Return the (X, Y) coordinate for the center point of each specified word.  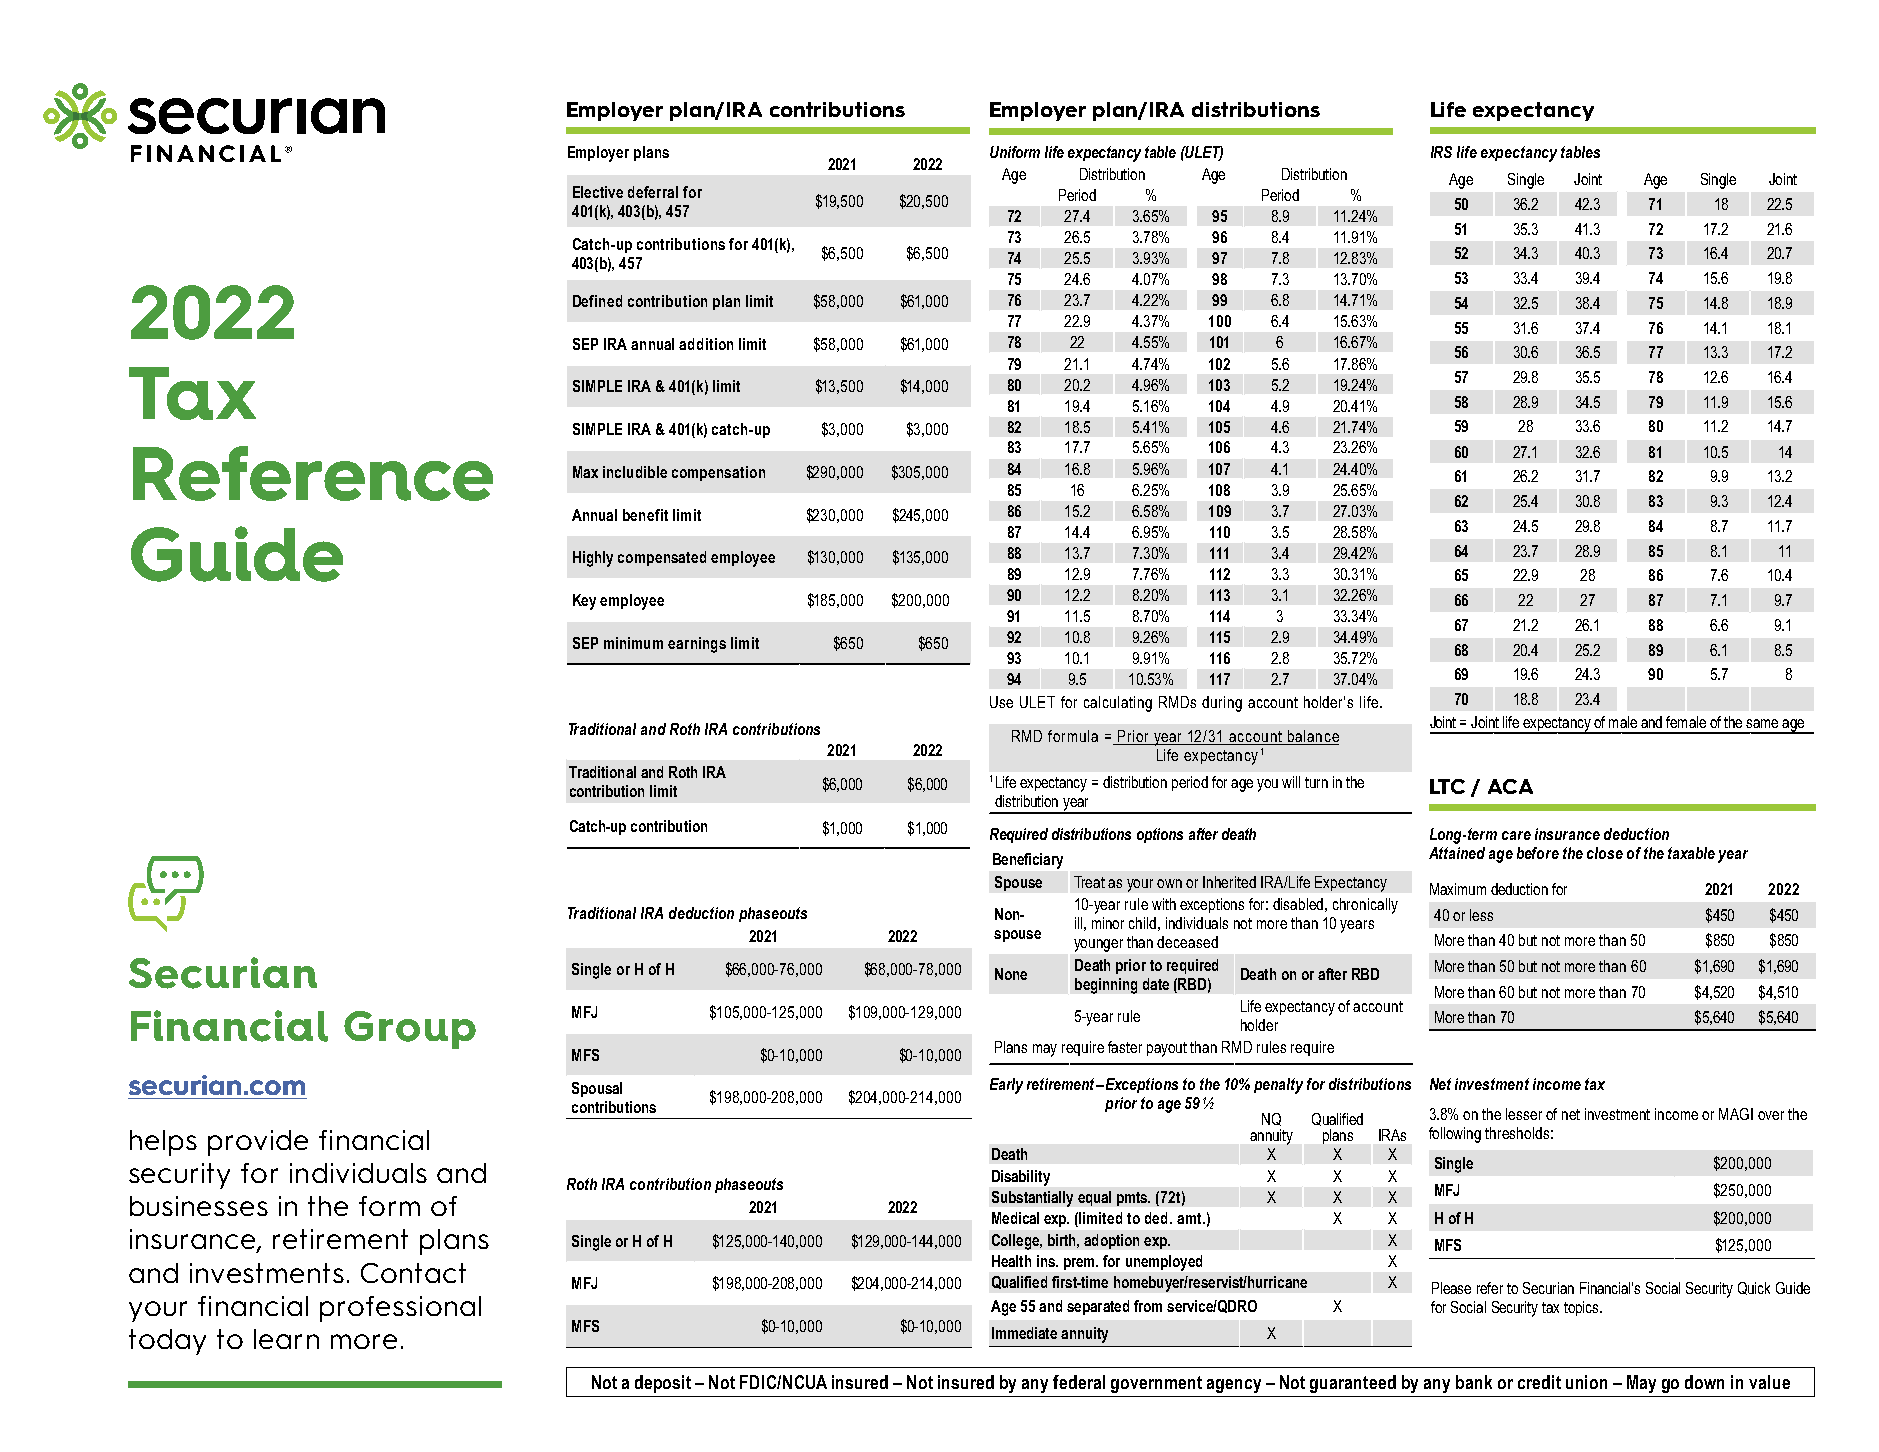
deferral (653, 192)
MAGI (1736, 1114)
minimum (633, 643)
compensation (718, 473)
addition (706, 344)
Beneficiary (1028, 861)
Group (410, 1030)
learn (286, 1339)
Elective (598, 192)
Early (1006, 1086)
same (1762, 723)
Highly (593, 559)
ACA (1510, 786)
